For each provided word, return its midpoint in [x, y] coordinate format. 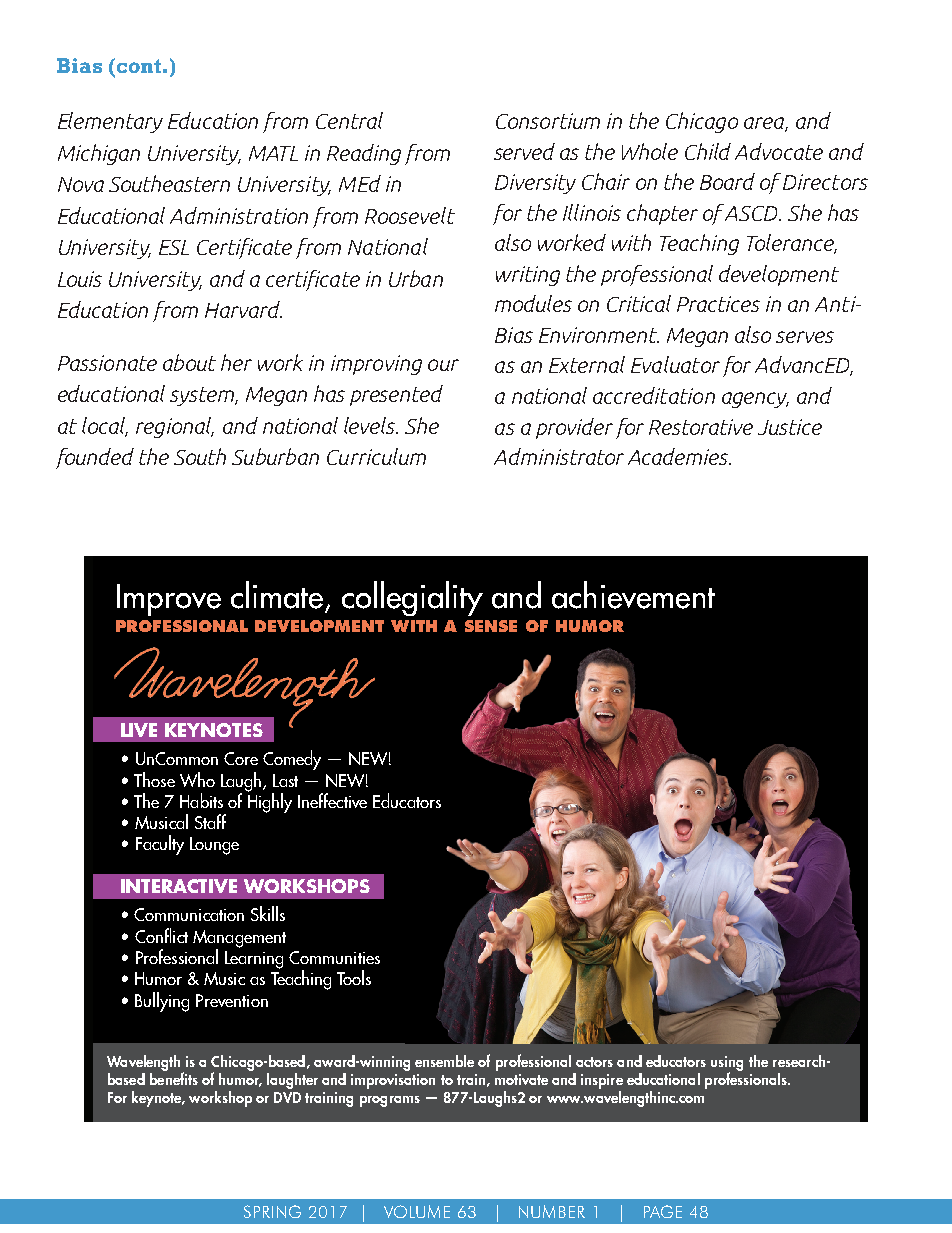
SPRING [272, 1211]
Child [708, 151]
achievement [633, 595]
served [524, 151]
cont [137, 65]
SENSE [491, 626]
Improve [169, 600]
